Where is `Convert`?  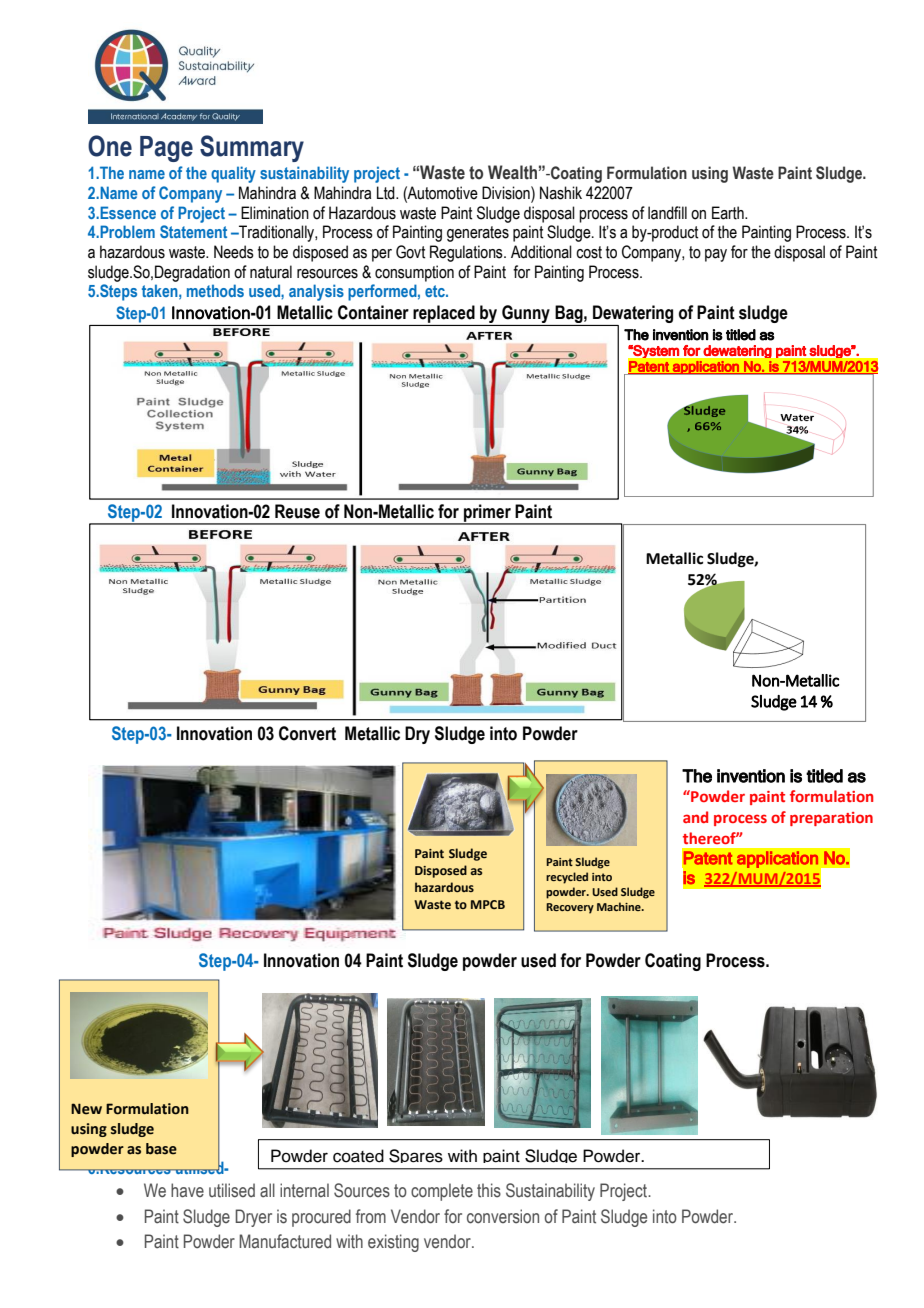 Convert is located at coordinates (307, 733).
